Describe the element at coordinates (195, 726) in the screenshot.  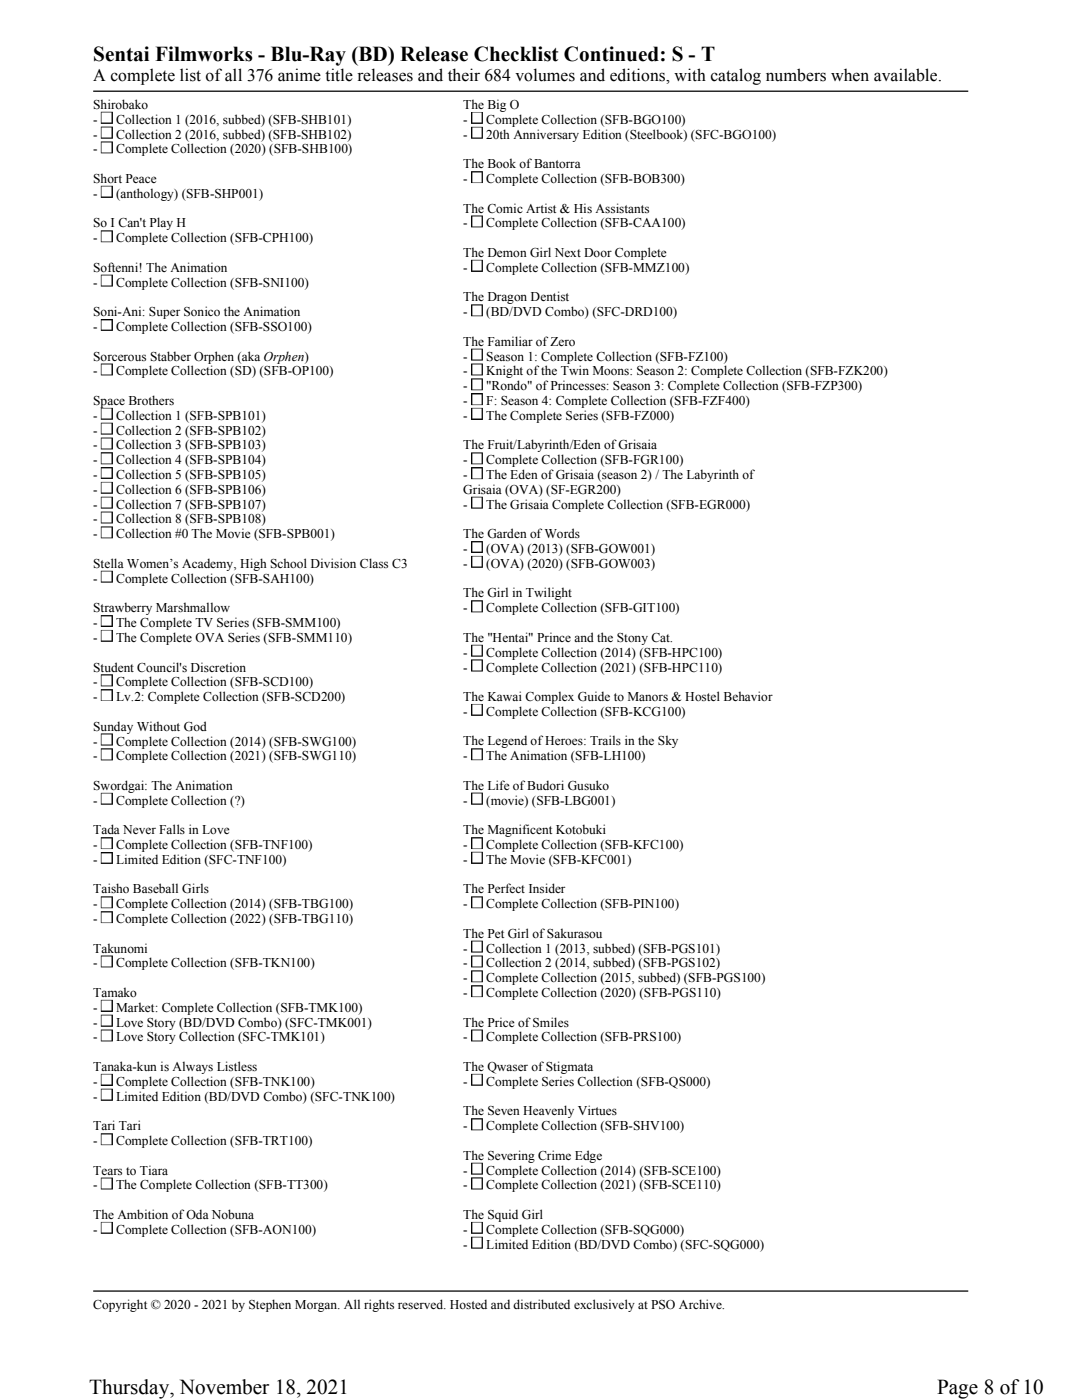
I see `God` at that location.
